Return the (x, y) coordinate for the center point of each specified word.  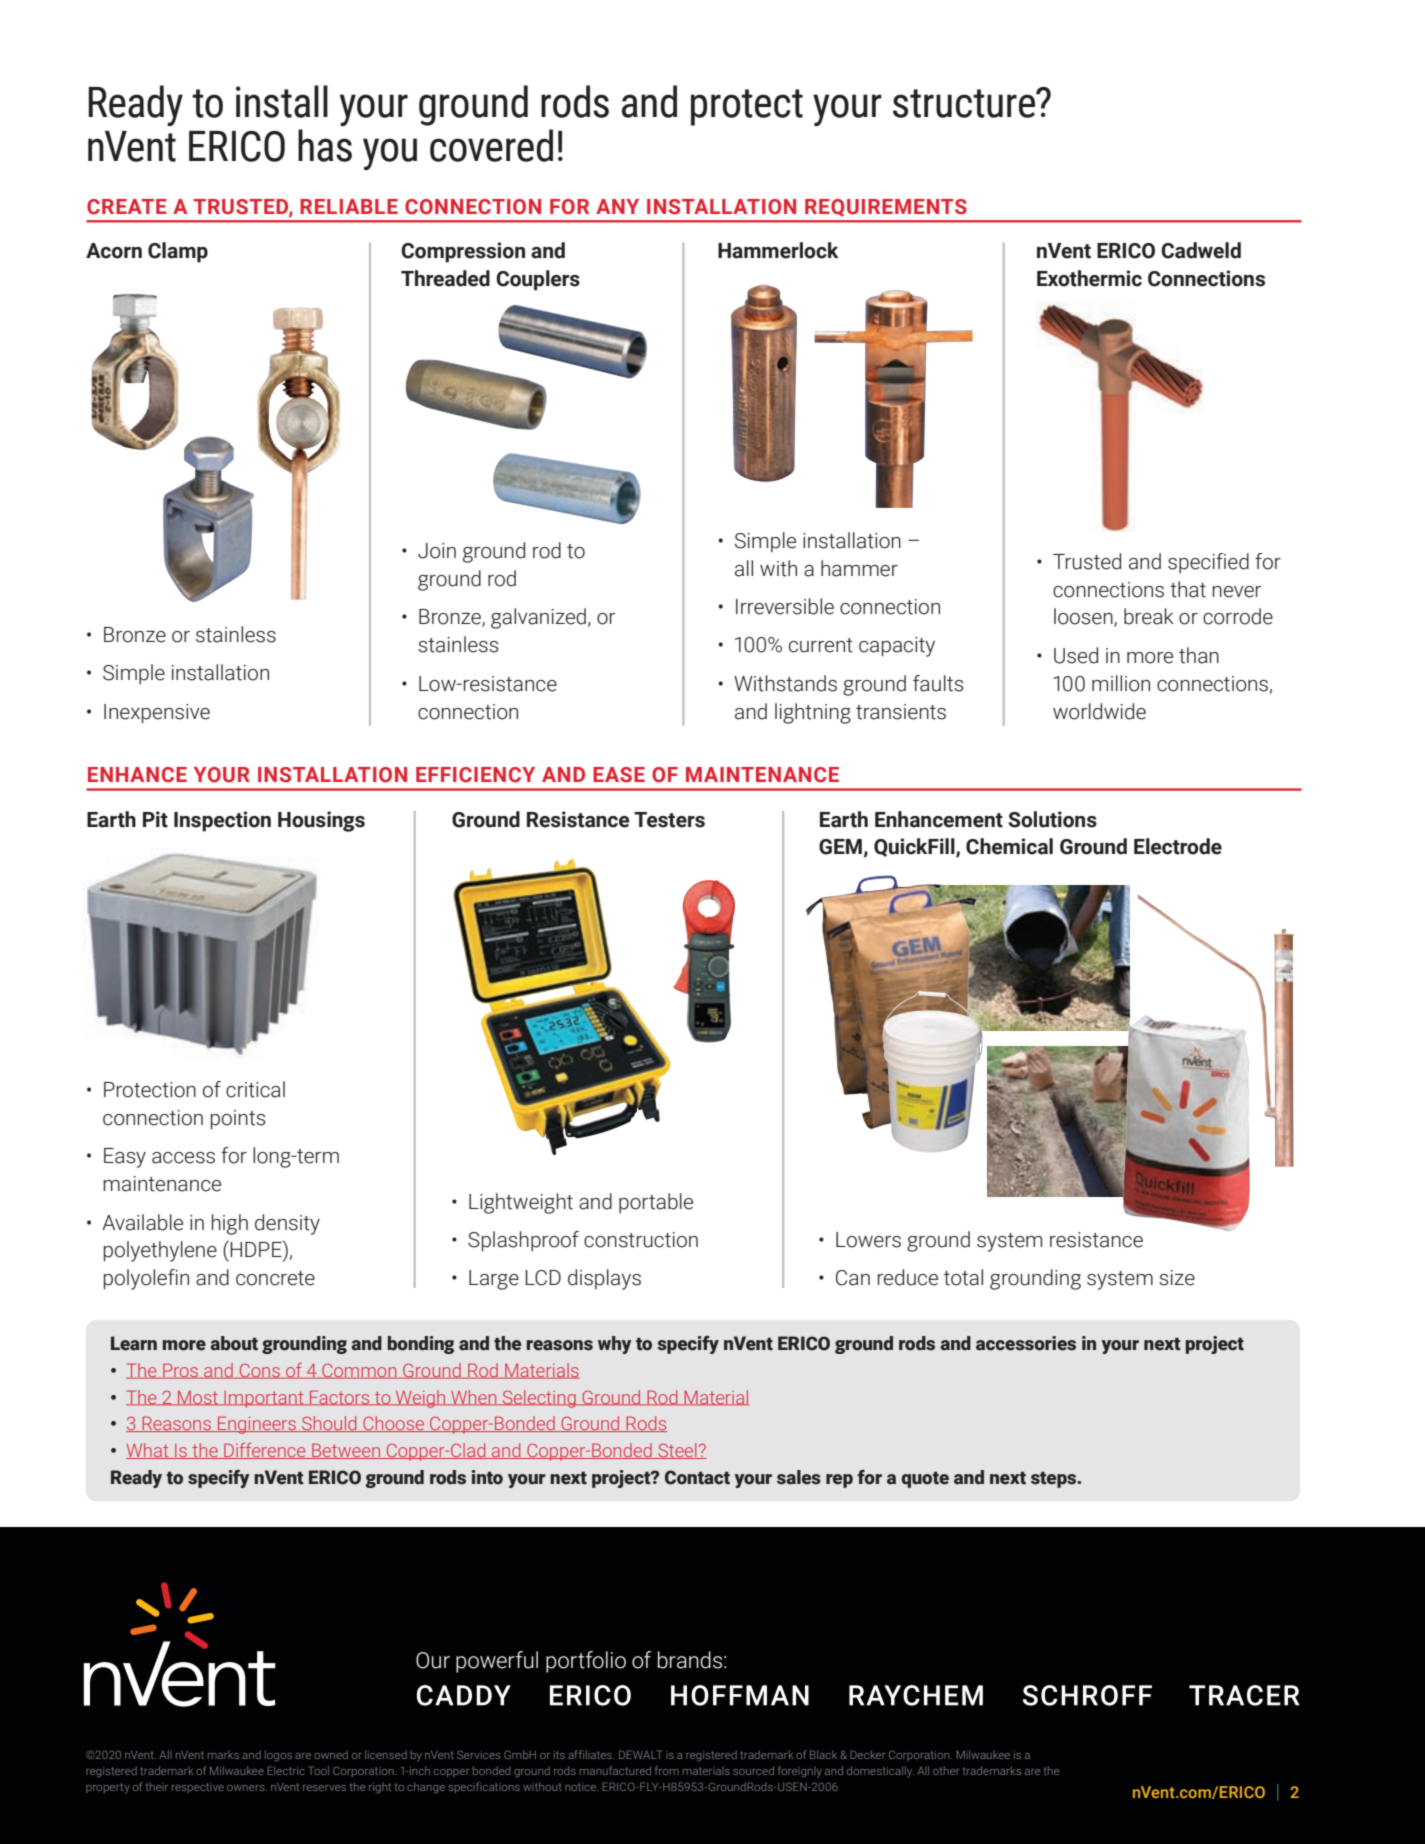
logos (278, 1756)
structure (965, 103)
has (325, 145)
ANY (617, 206)
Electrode (1178, 846)
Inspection (222, 821)
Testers (669, 820)
